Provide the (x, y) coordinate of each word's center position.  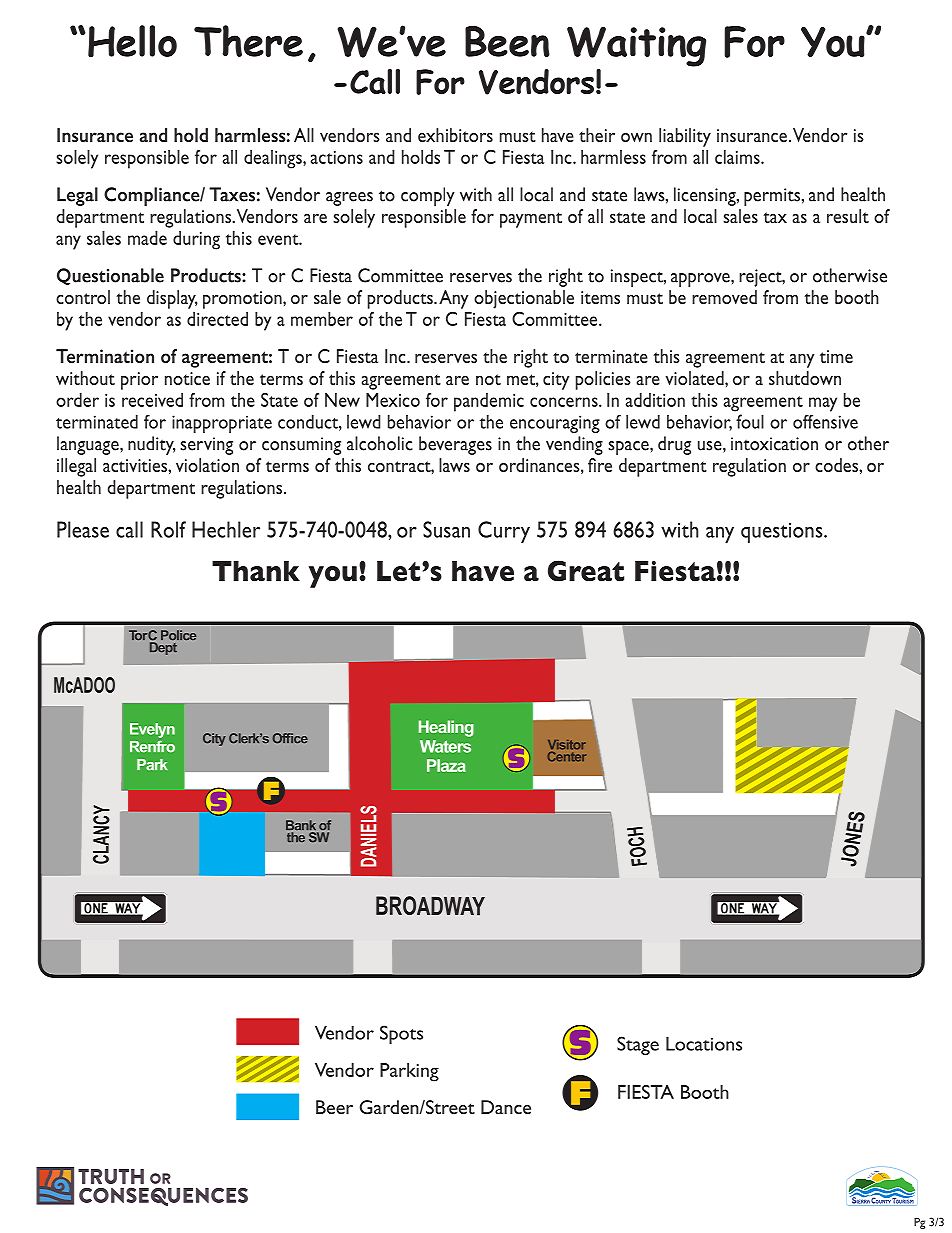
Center (567, 755)
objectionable (524, 299)
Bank (302, 826)
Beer (334, 1107)
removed (724, 297)
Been (507, 41)
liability (685, 137)
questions (783, 532)
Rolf (168, 529)
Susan (446, 529)
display (172, 299)
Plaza (446, 765)
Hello (132, 41)
